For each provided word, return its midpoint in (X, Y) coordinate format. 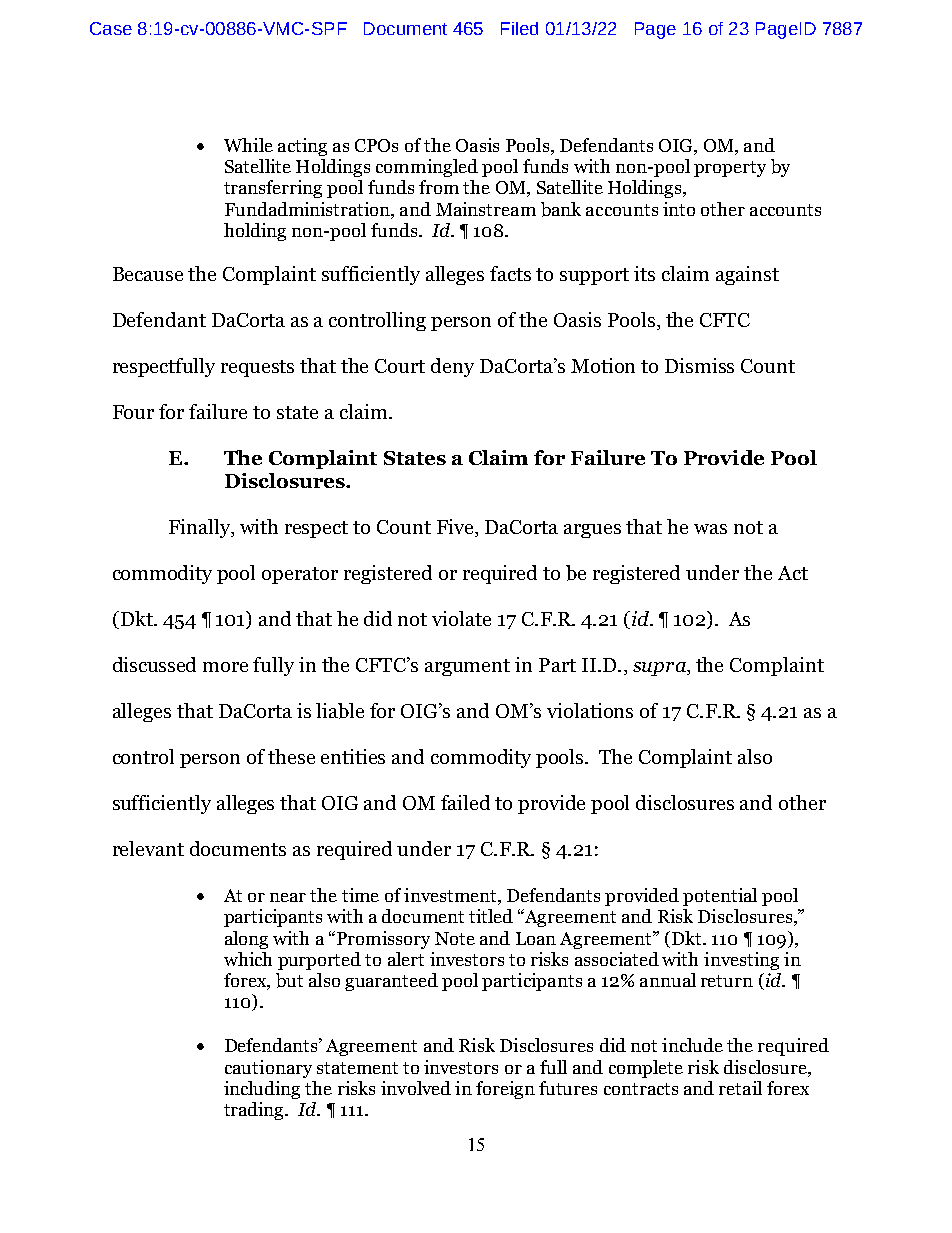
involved (416, 1088)
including (262, 1090)
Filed (519, 28)
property (730, 169)
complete (646, 1069)
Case (111, 28)
